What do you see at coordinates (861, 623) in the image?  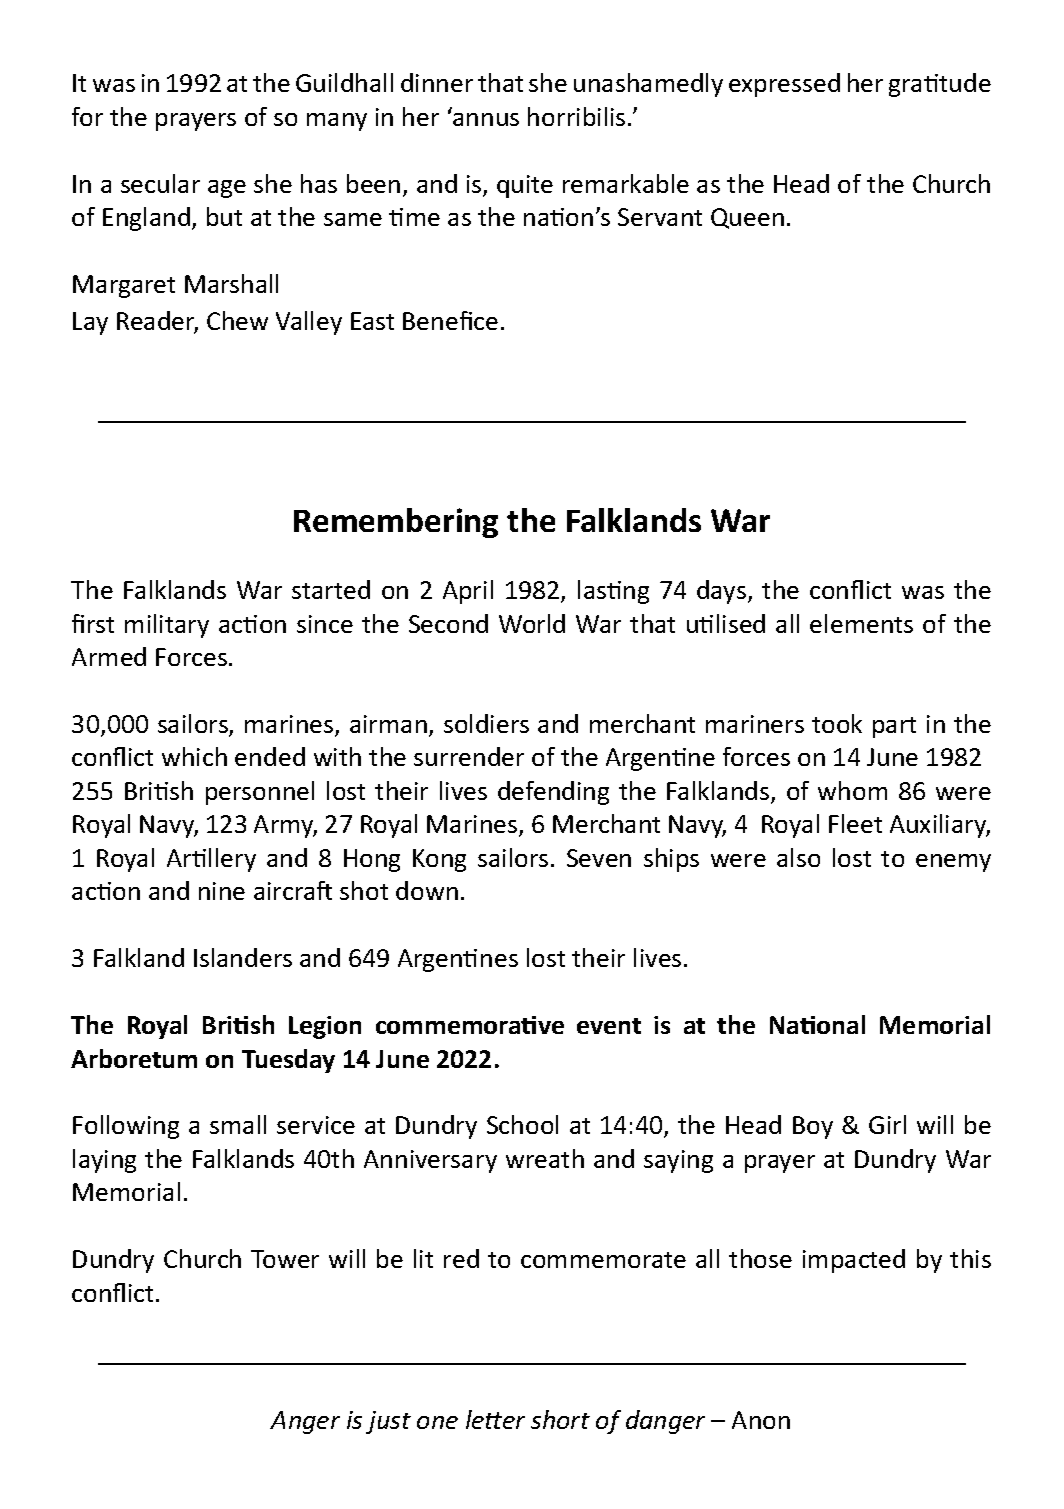 I see `elements` at bounding box center [861, 623].
